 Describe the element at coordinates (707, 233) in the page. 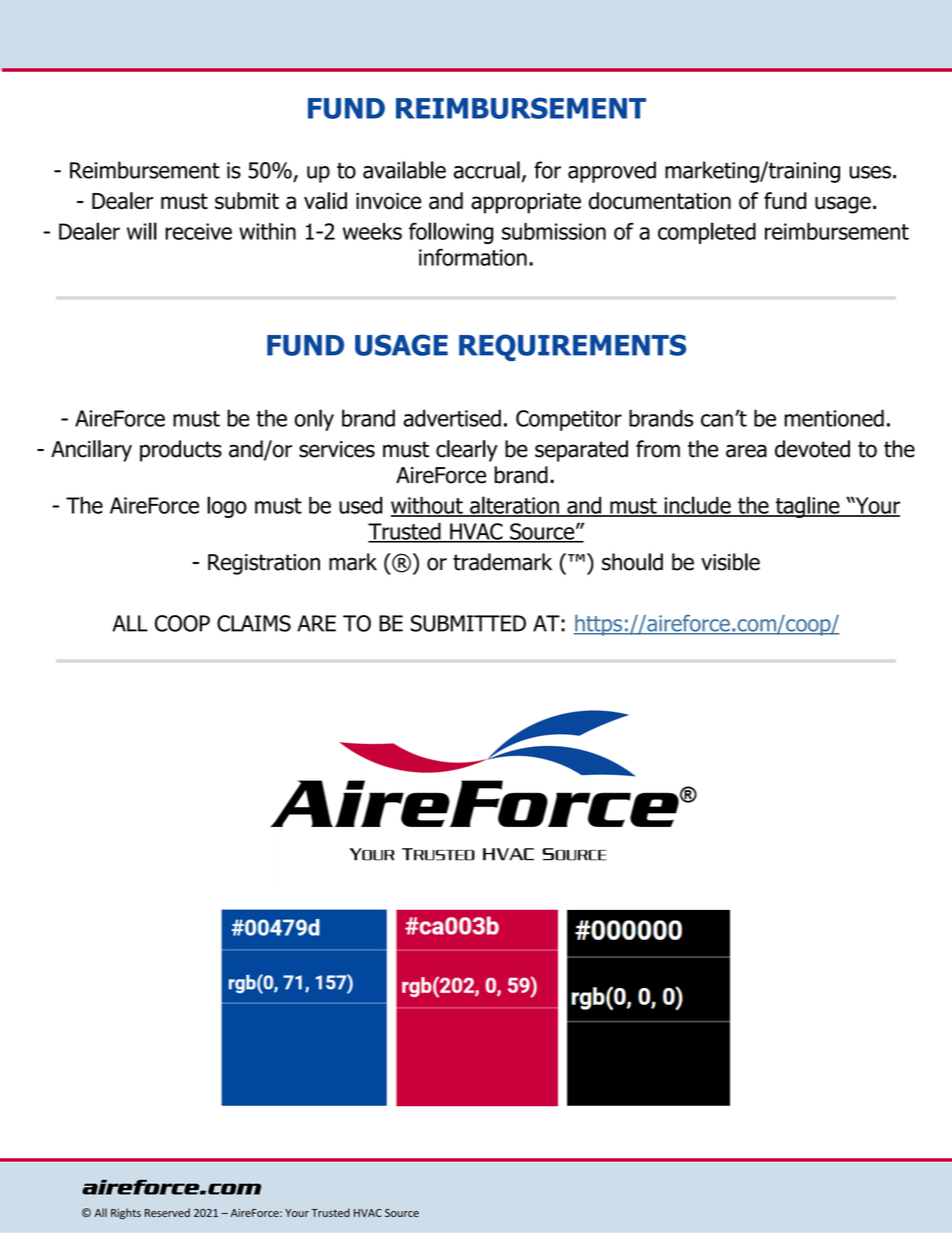

I see `completed` at that location.
